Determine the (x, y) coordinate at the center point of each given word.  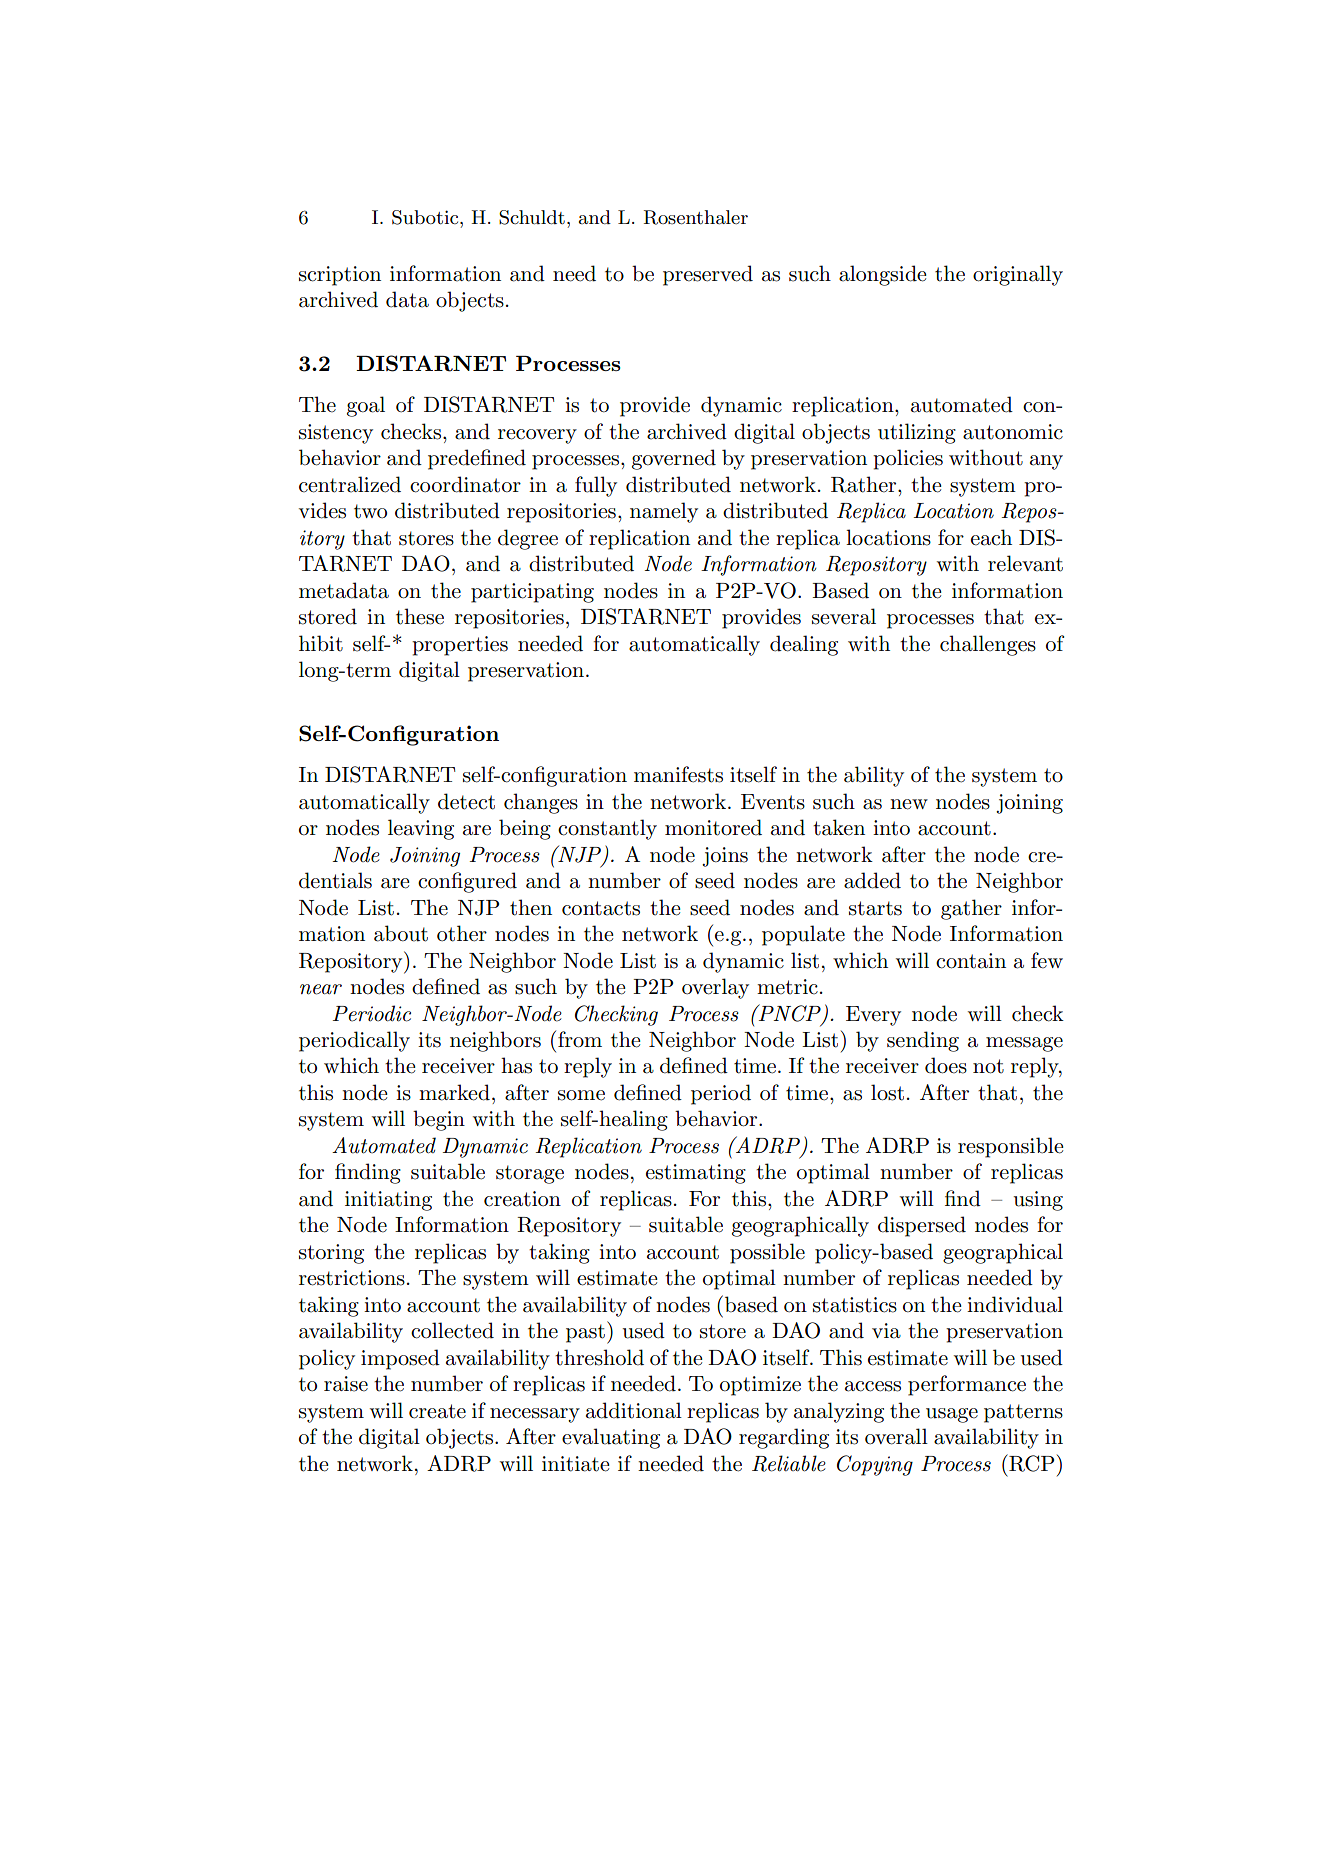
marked (454, 1092)
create (437, 1411)
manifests (678, 774)
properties (460, 646)
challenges (988, 645)
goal (366, 406)
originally (1018, 275)
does (946, 1065)
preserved (708, 275)
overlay (715, 988)
